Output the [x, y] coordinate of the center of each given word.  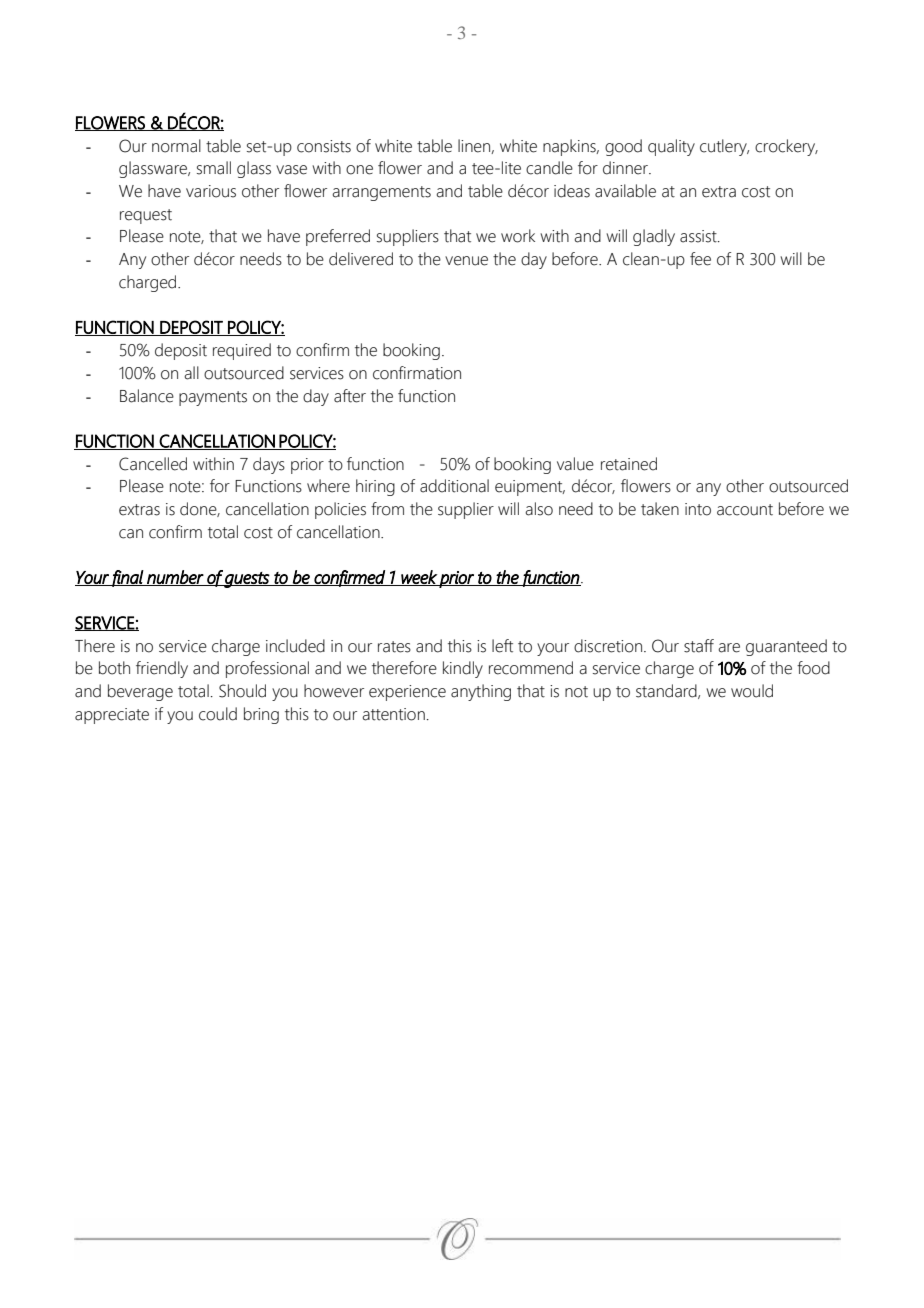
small [214, 168]
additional [454, 486]
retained [629, 464]
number [175, 578]
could [218, 714]
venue [466, 261]
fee [700, 259]
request [146, 216]
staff [699, 646]
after [350, 396]
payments [213, 398]
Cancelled [153, 464]
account [745, 510]
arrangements [381, 193]
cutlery [724, 147]
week [419, 578]
